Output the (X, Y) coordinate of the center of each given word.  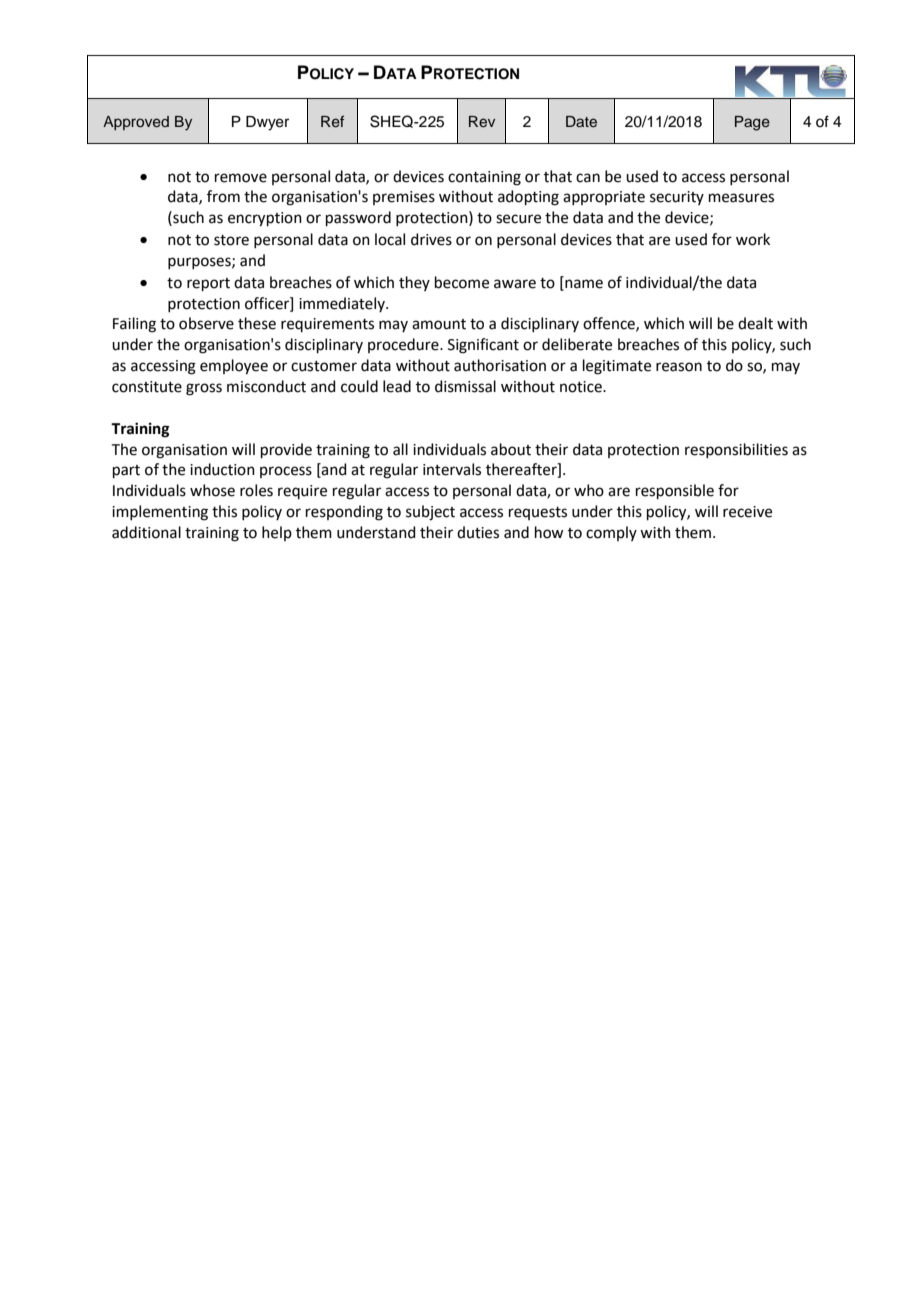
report (208, 284)
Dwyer (267, 123)
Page (752, 123)
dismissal (465, 386)
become (462, 282)
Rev (482, 121)
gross (204, 389)
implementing (160, 513)
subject (430, 513)
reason (679, 367)
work (753, 239)
